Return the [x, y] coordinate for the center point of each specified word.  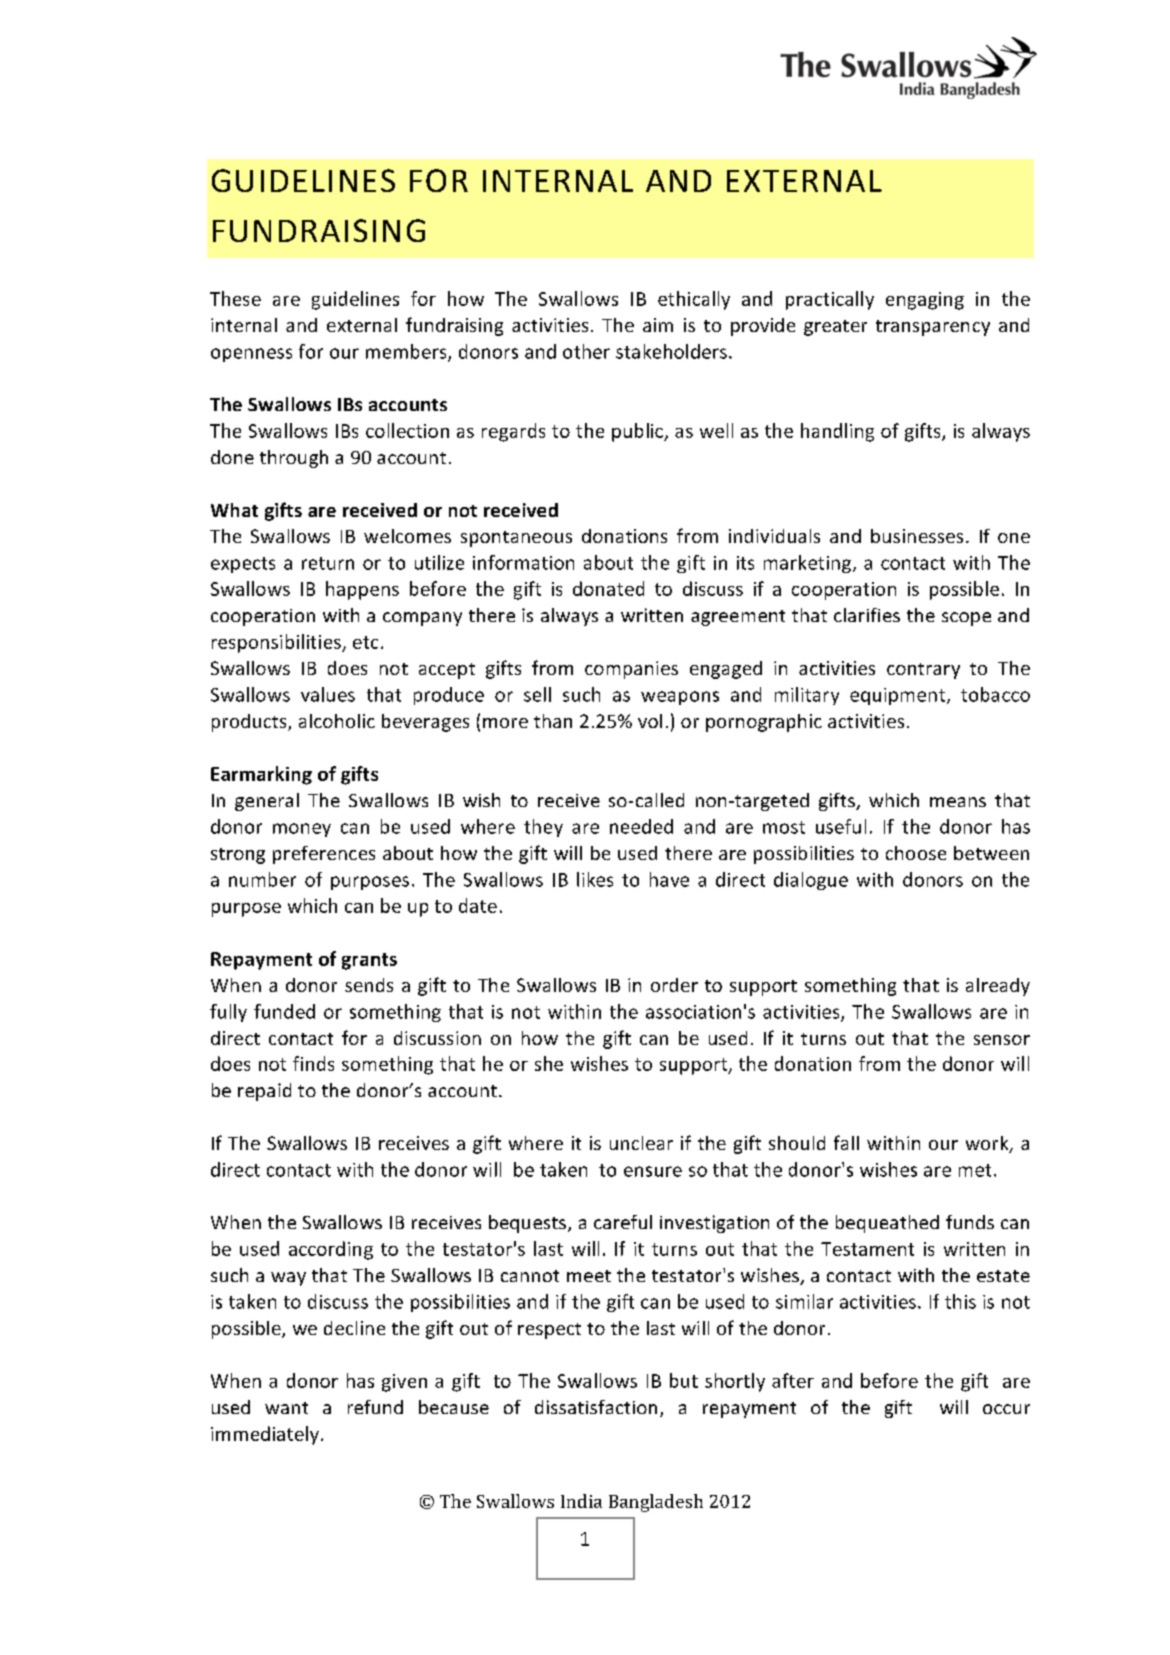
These [235, 298]
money [302, 830]
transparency [933, 328]
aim [658, 325]
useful [841, 826]
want [286, 1408]
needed [641, 826]
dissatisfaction [596, 1407]
